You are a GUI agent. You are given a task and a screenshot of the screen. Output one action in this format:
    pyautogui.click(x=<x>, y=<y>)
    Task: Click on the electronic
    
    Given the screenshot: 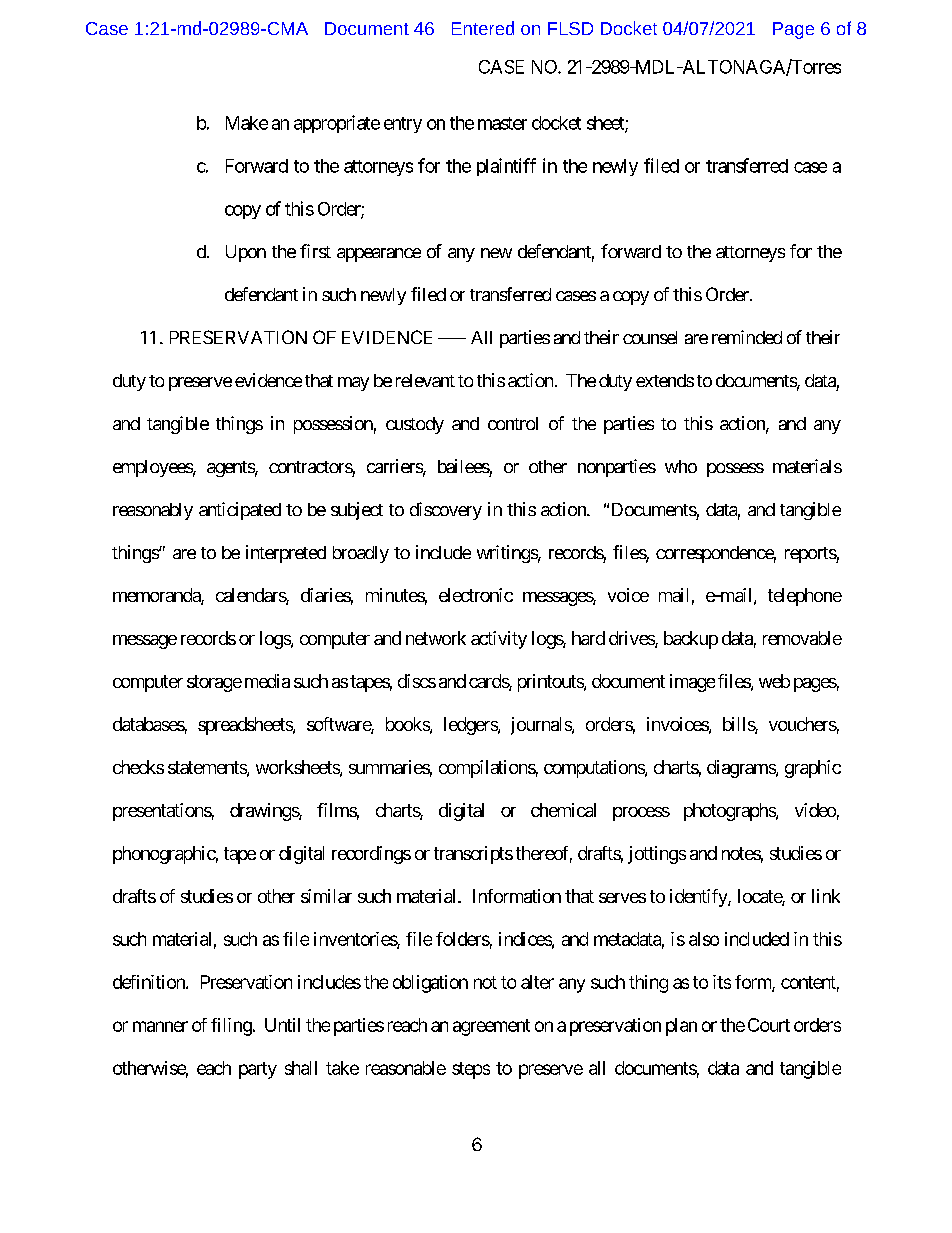 What is the action you would take?
    pyautogui.click(x=476, y=595)
